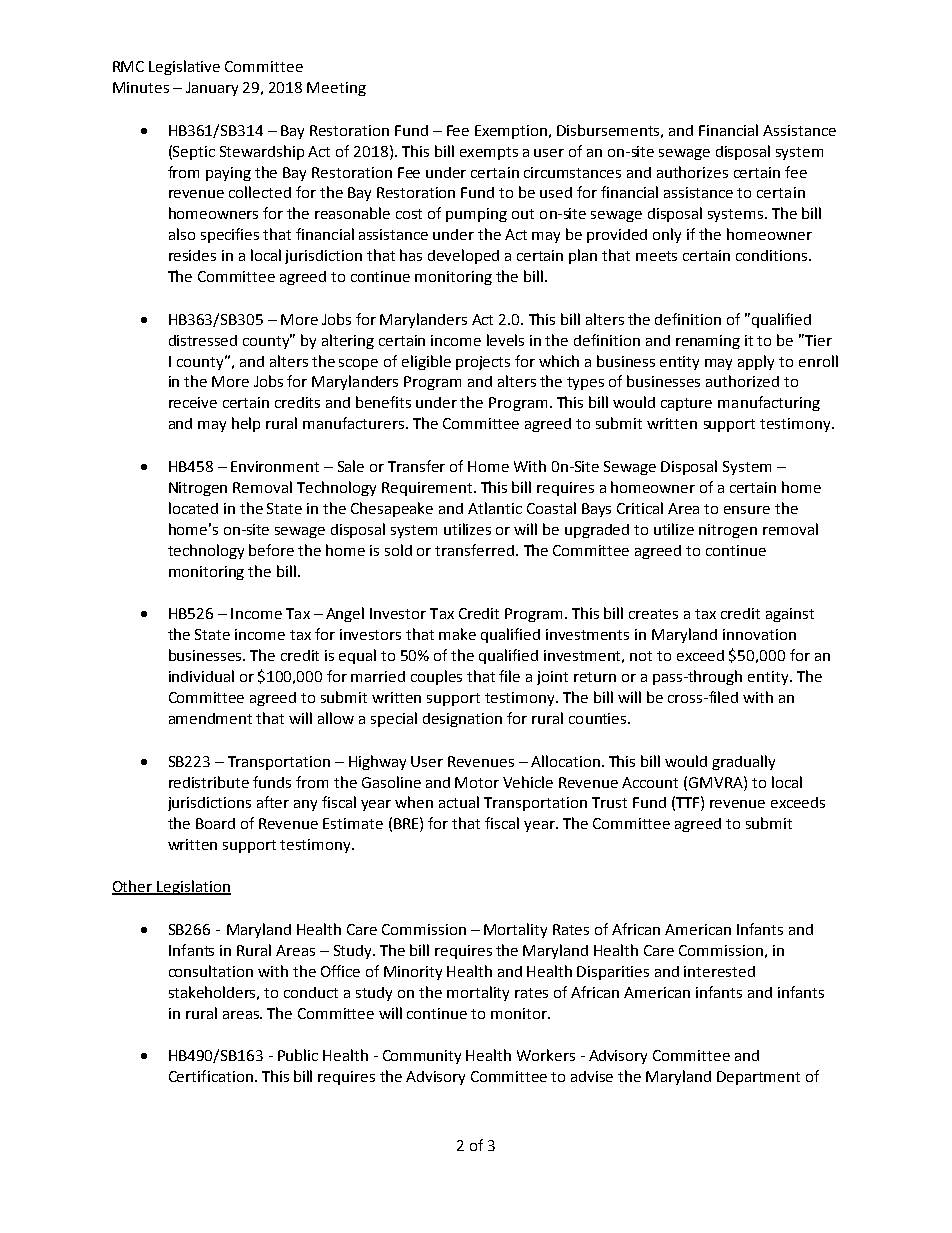 This screenshot has height=1233, width=952. I want to click on Department, so click(758, 1078).
